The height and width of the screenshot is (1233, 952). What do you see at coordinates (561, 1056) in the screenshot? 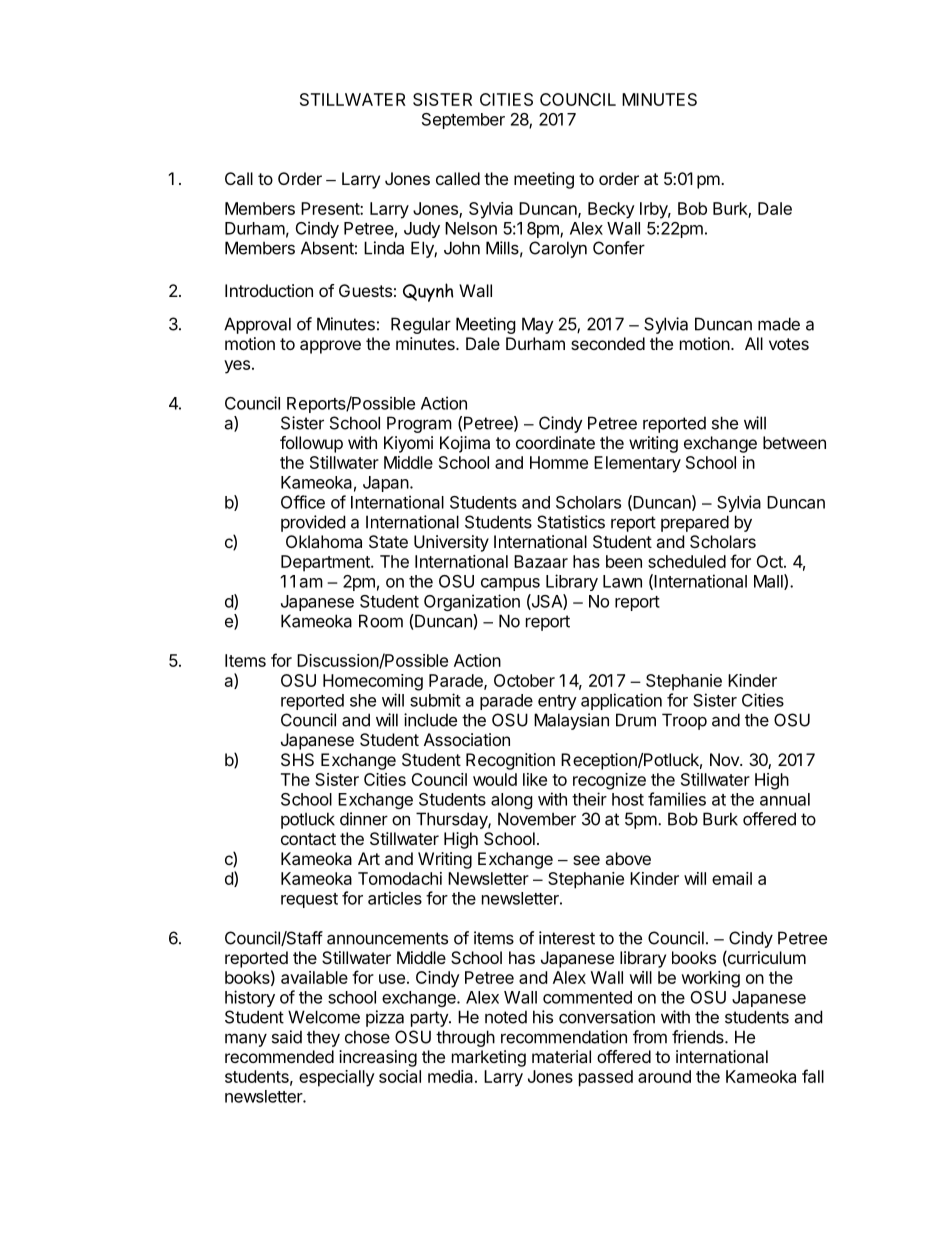
I see `material` at bounding box center [561, 1056].
